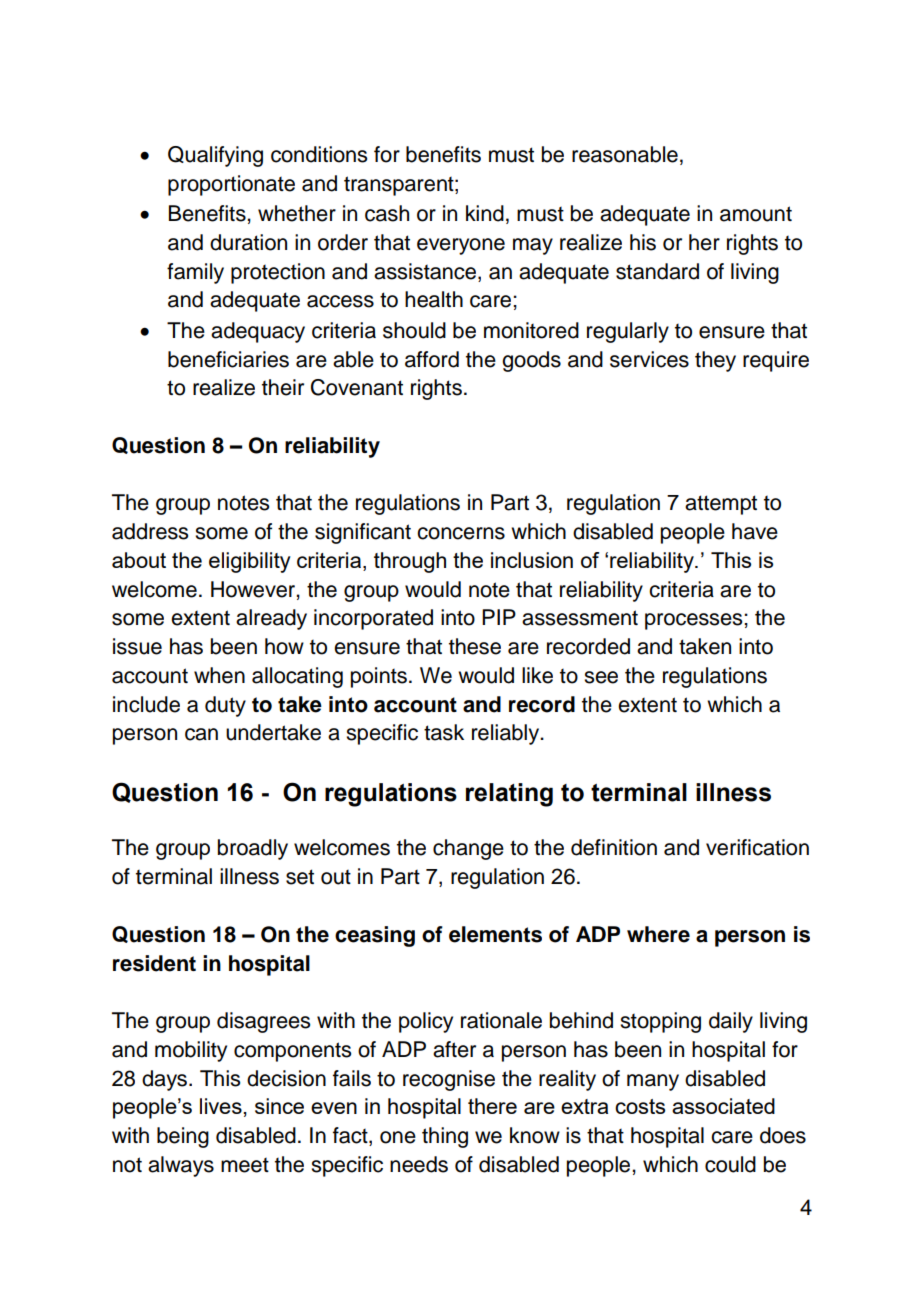  I want to click on processes, so click(695, 621).
